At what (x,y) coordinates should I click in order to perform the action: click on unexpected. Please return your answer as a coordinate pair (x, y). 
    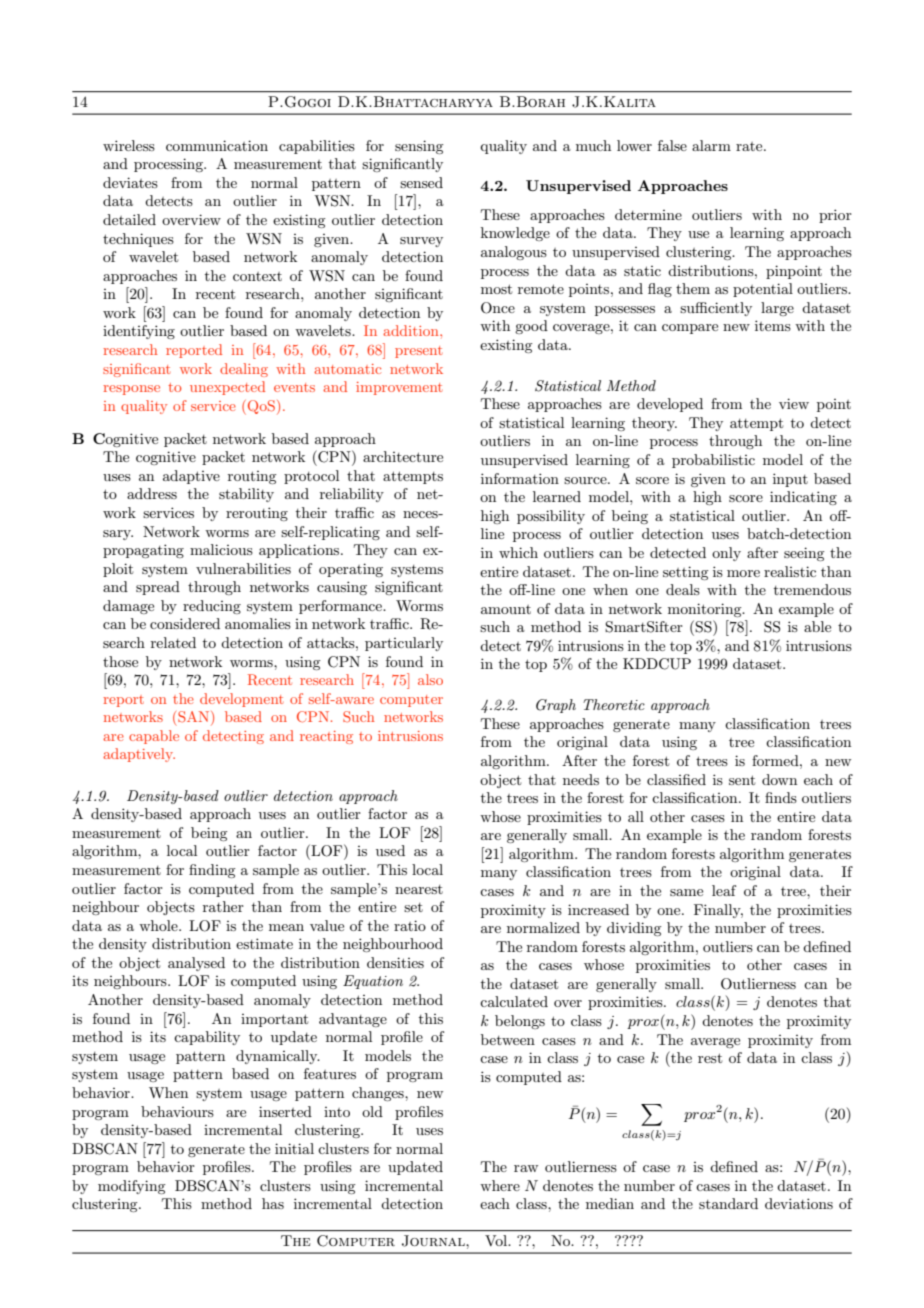
    Looking at the image, I should click on (227, 388).
